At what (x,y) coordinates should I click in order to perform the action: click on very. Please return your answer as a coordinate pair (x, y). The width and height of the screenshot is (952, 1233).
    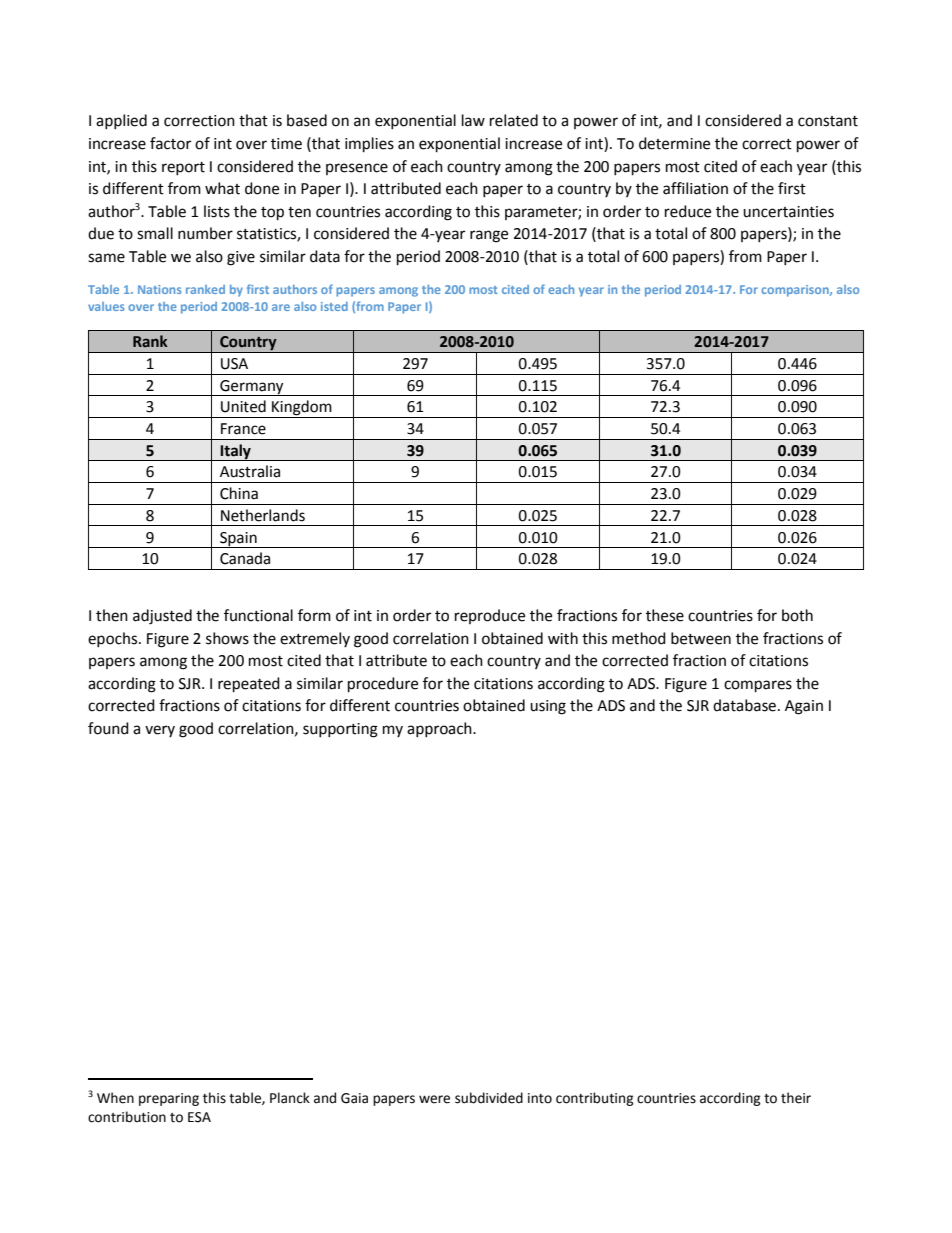
    Looking at the image, I should click on (160, 731).
